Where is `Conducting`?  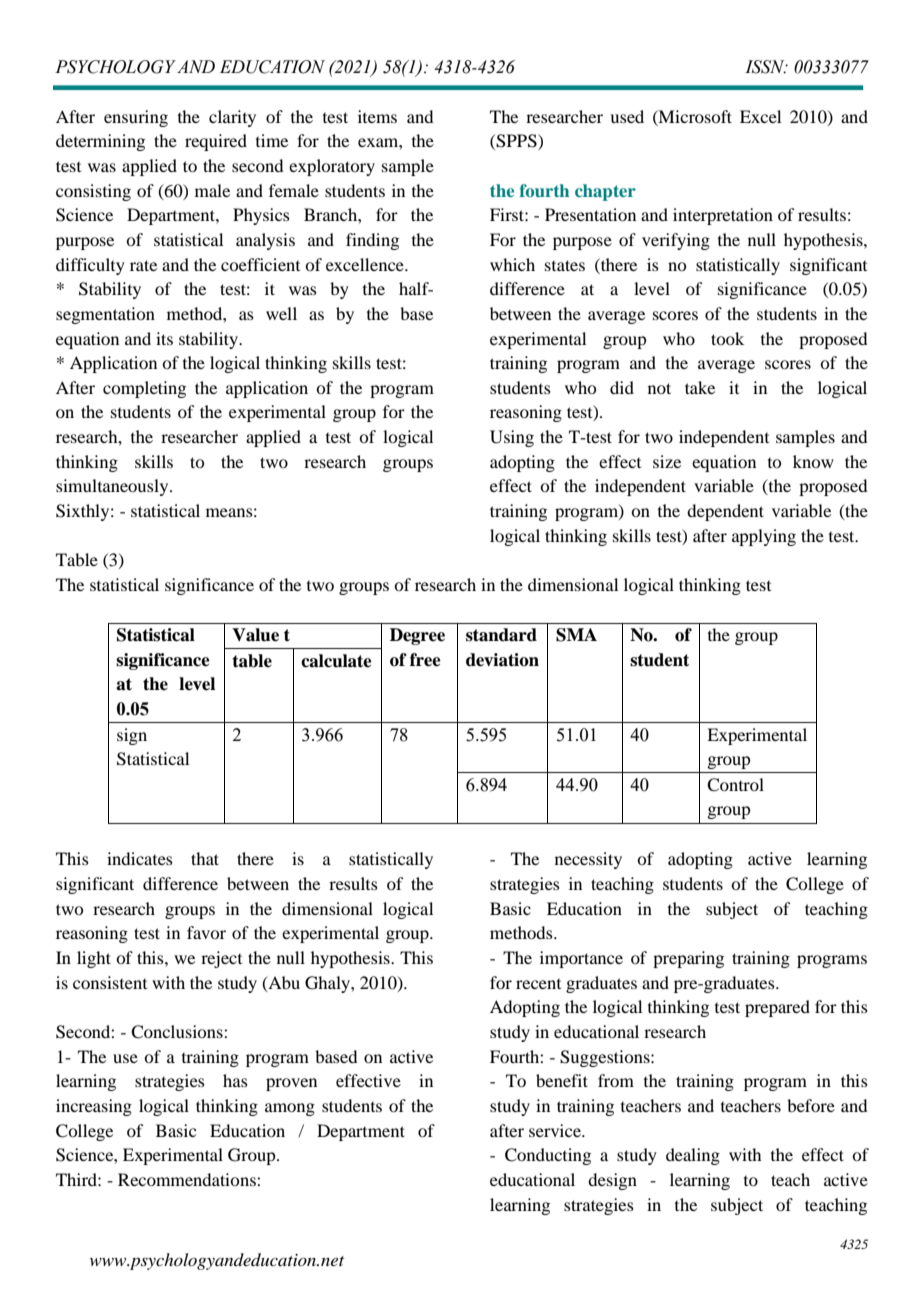 Conducting is located at coordinates (548, 1156).
